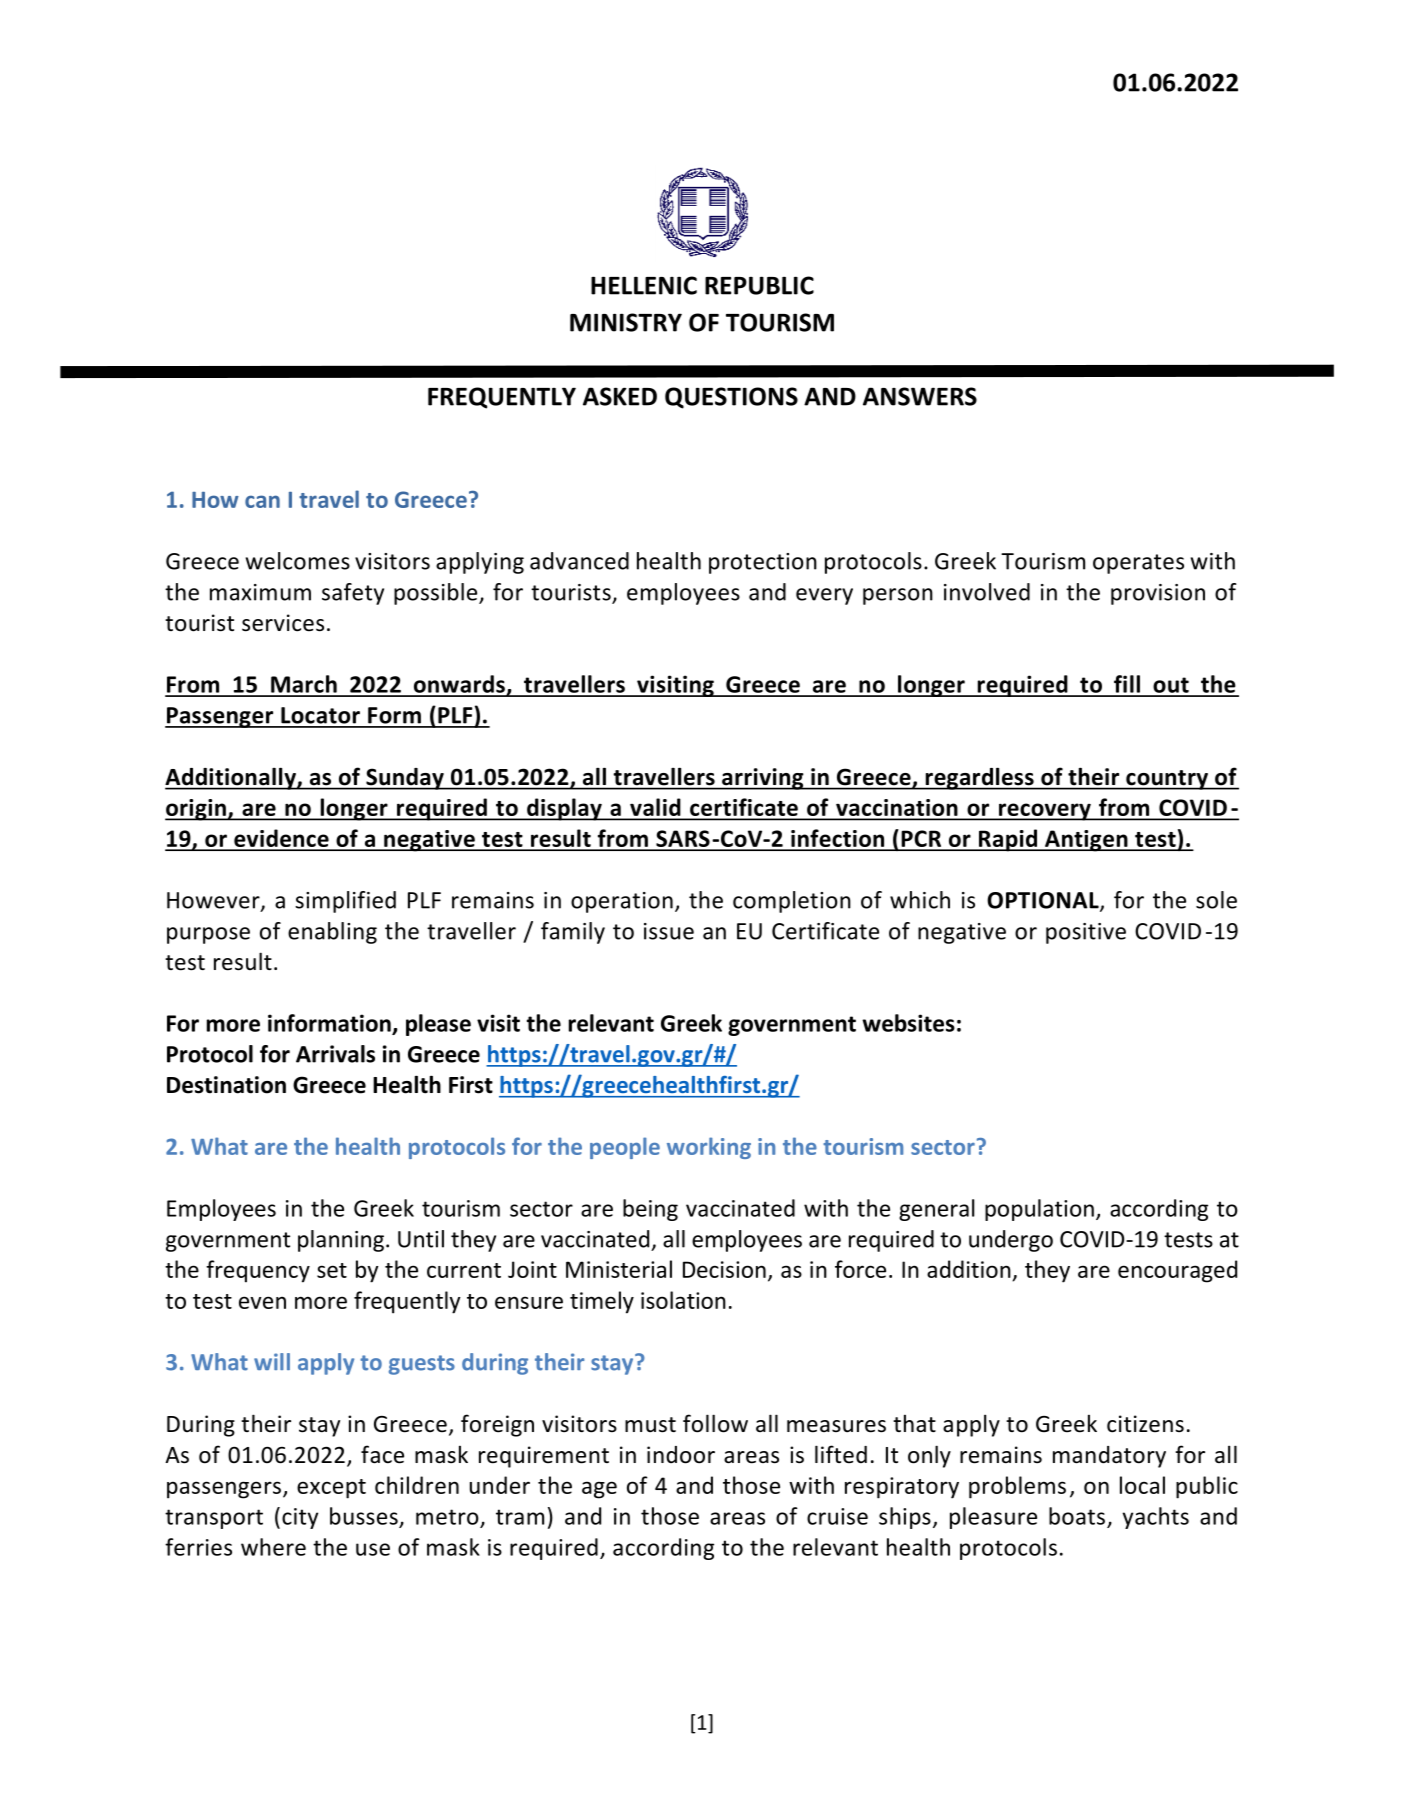 The height and width of the page is (1817, 1404). I want to click on positive, so click(1086, 933).
